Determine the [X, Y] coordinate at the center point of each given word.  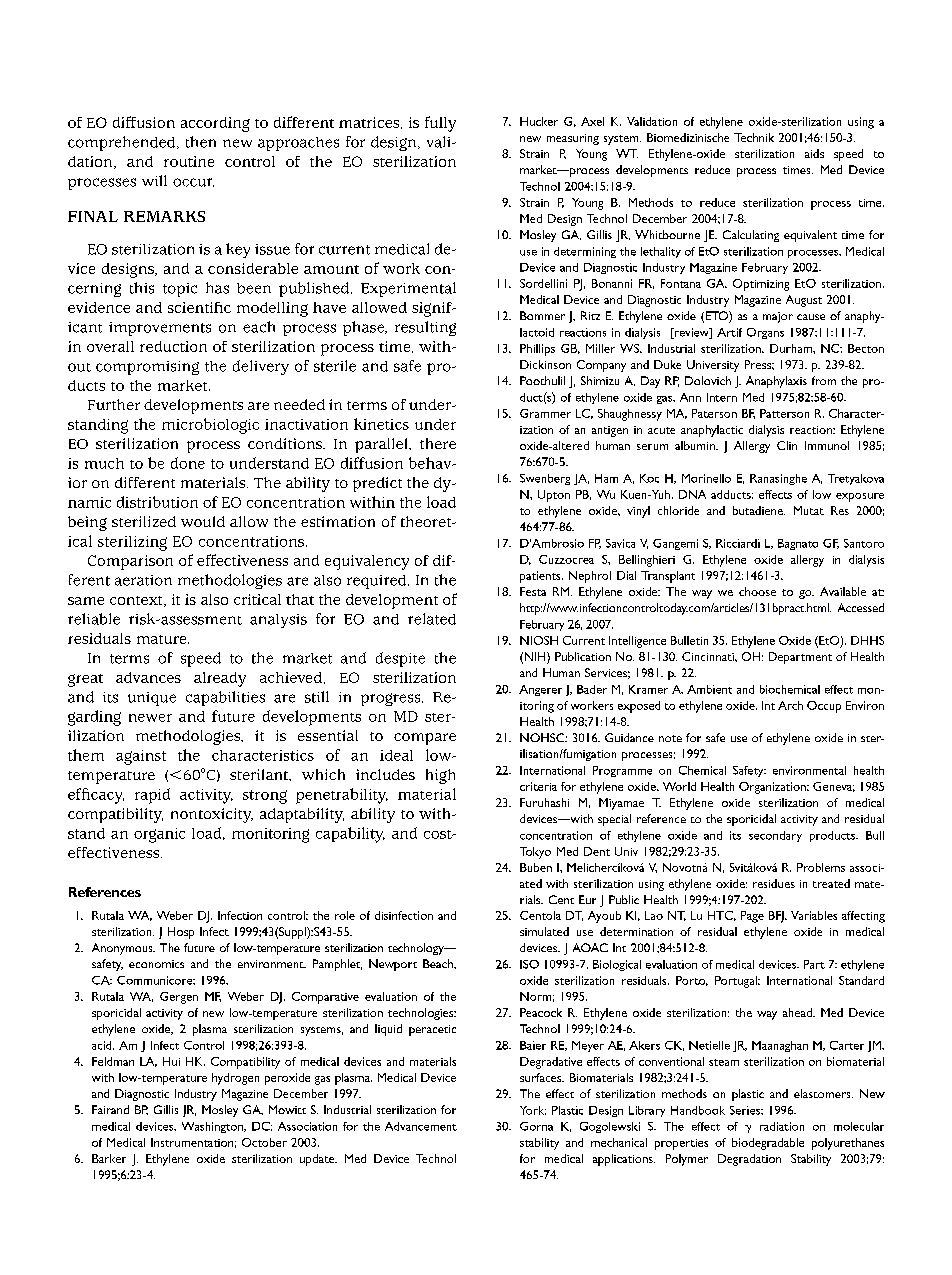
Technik [754, 137]
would [203, 521]
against [141, 757]
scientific [199, 307]
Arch [790, 705]
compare [425, 739]
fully [440, 124]
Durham [792, 348]
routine [189, 161]
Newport [393, 965]
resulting [425, 328]
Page [752, 917]
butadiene [759, 510]
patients [541, 577]
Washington [213, 1127]
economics [156, 964]
